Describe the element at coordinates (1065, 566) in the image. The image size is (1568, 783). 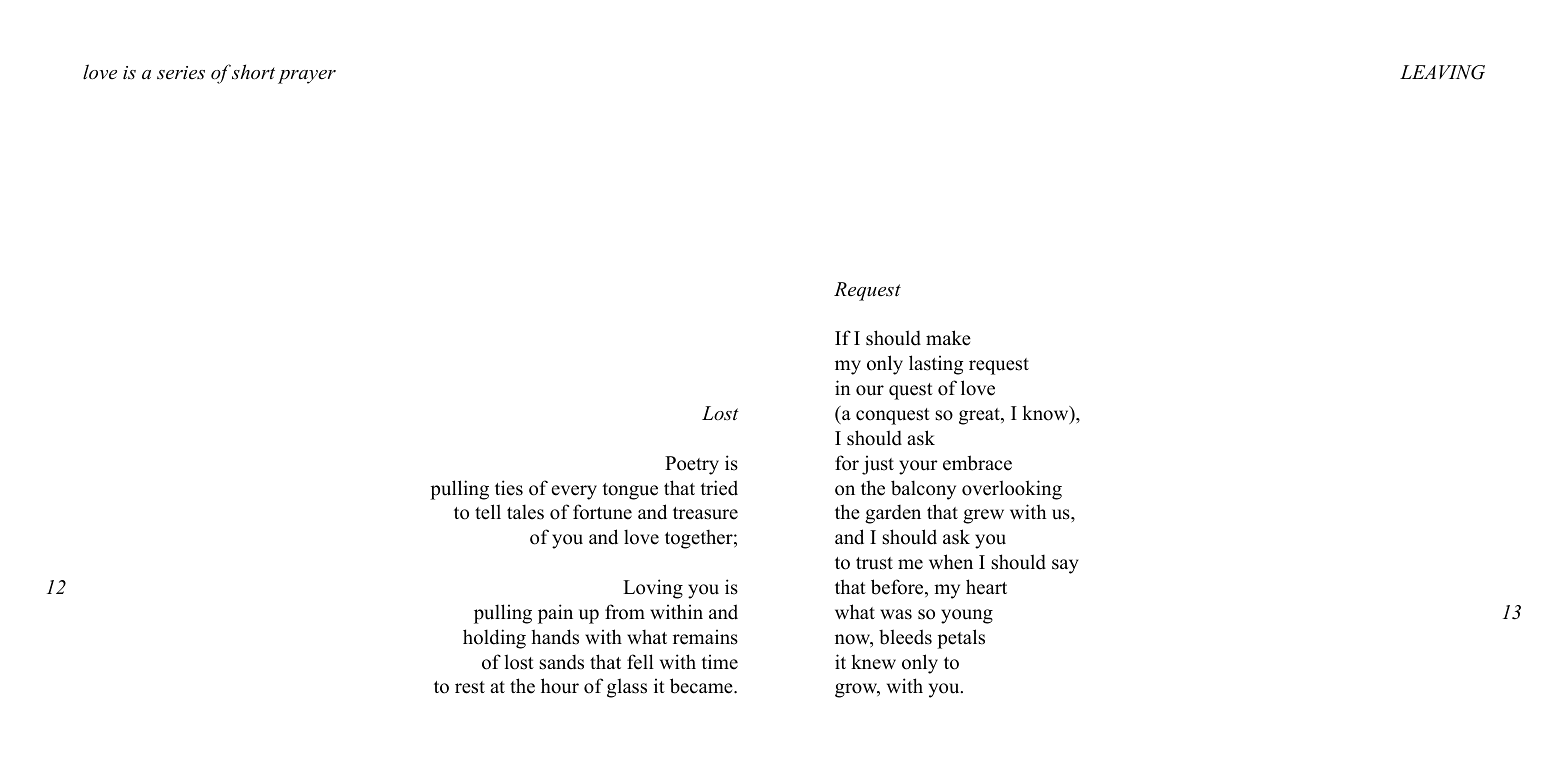
I see `say` at that location.
